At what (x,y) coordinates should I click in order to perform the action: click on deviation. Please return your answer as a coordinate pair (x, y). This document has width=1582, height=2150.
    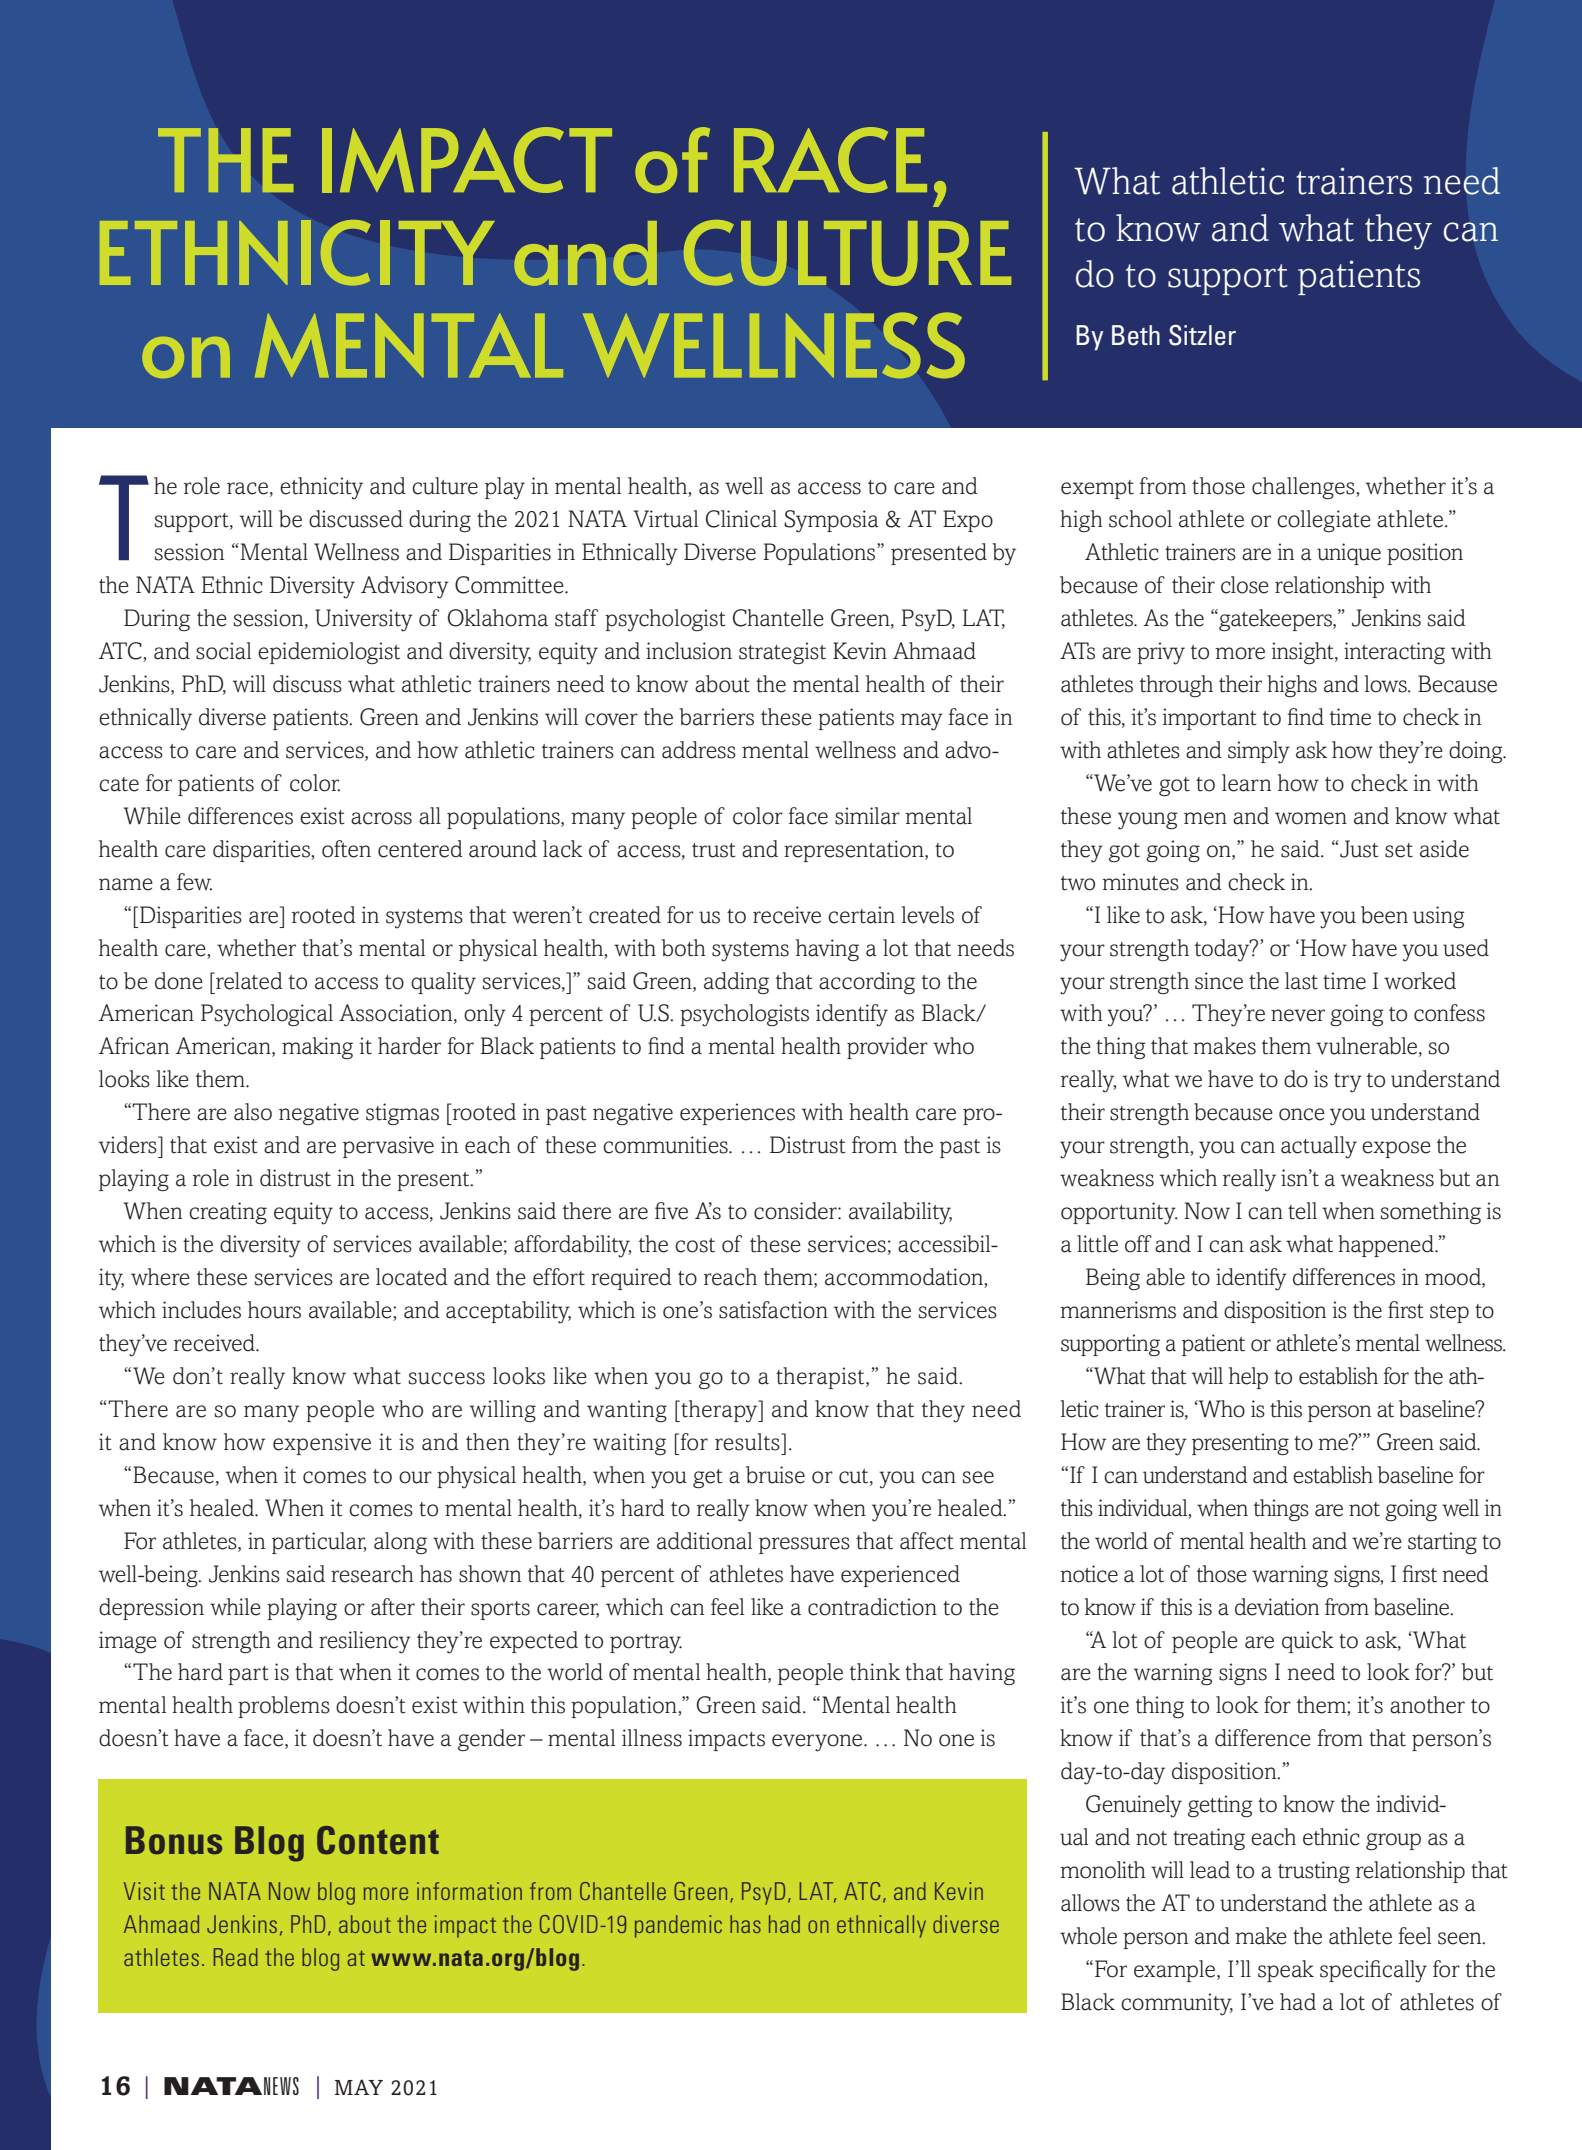
    Looking at the image, I should click on (1277, 1607).
